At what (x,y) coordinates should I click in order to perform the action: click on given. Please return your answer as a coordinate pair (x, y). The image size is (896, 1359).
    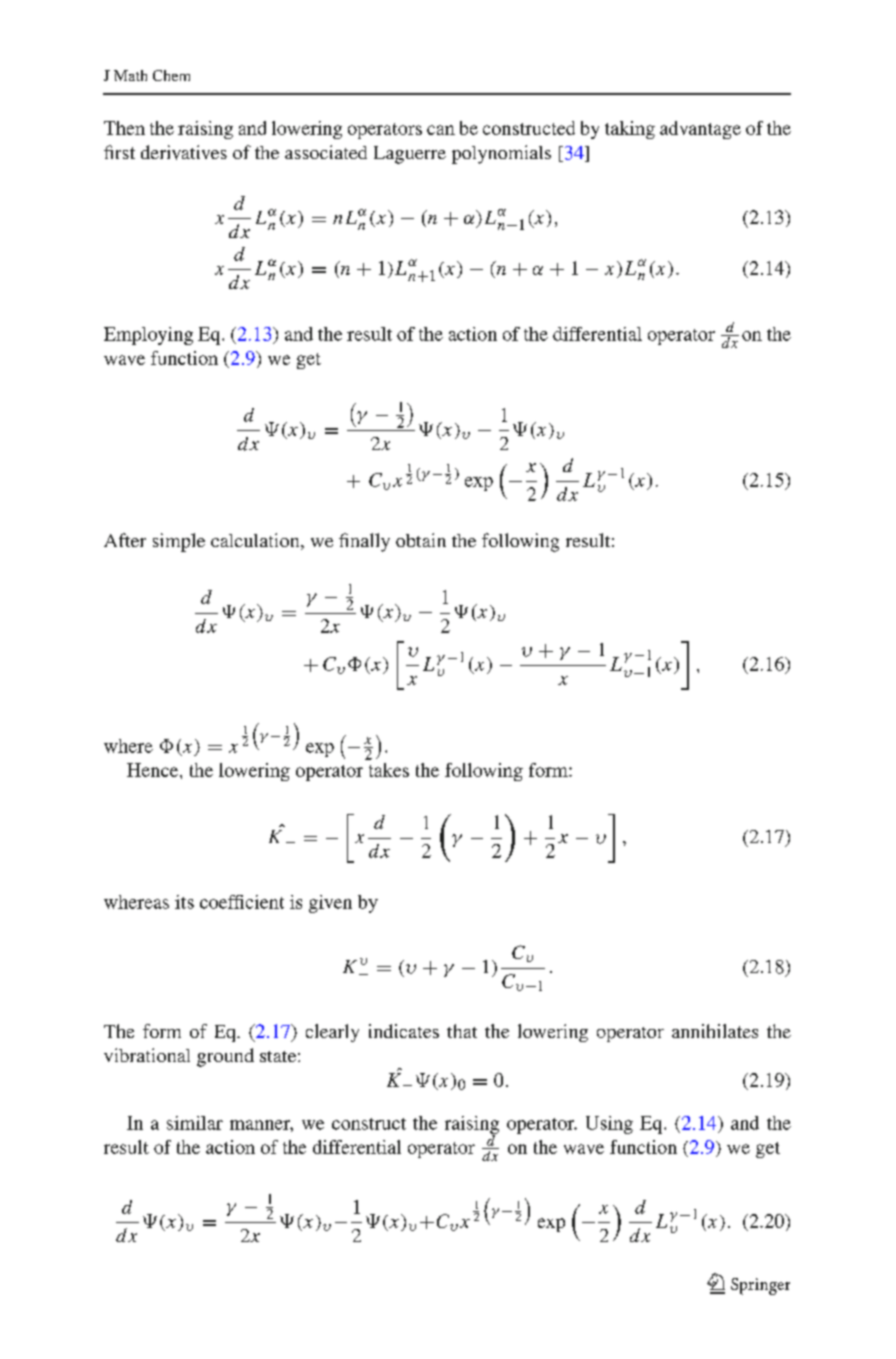
    Looking at the image, I should click on (330, 904).
